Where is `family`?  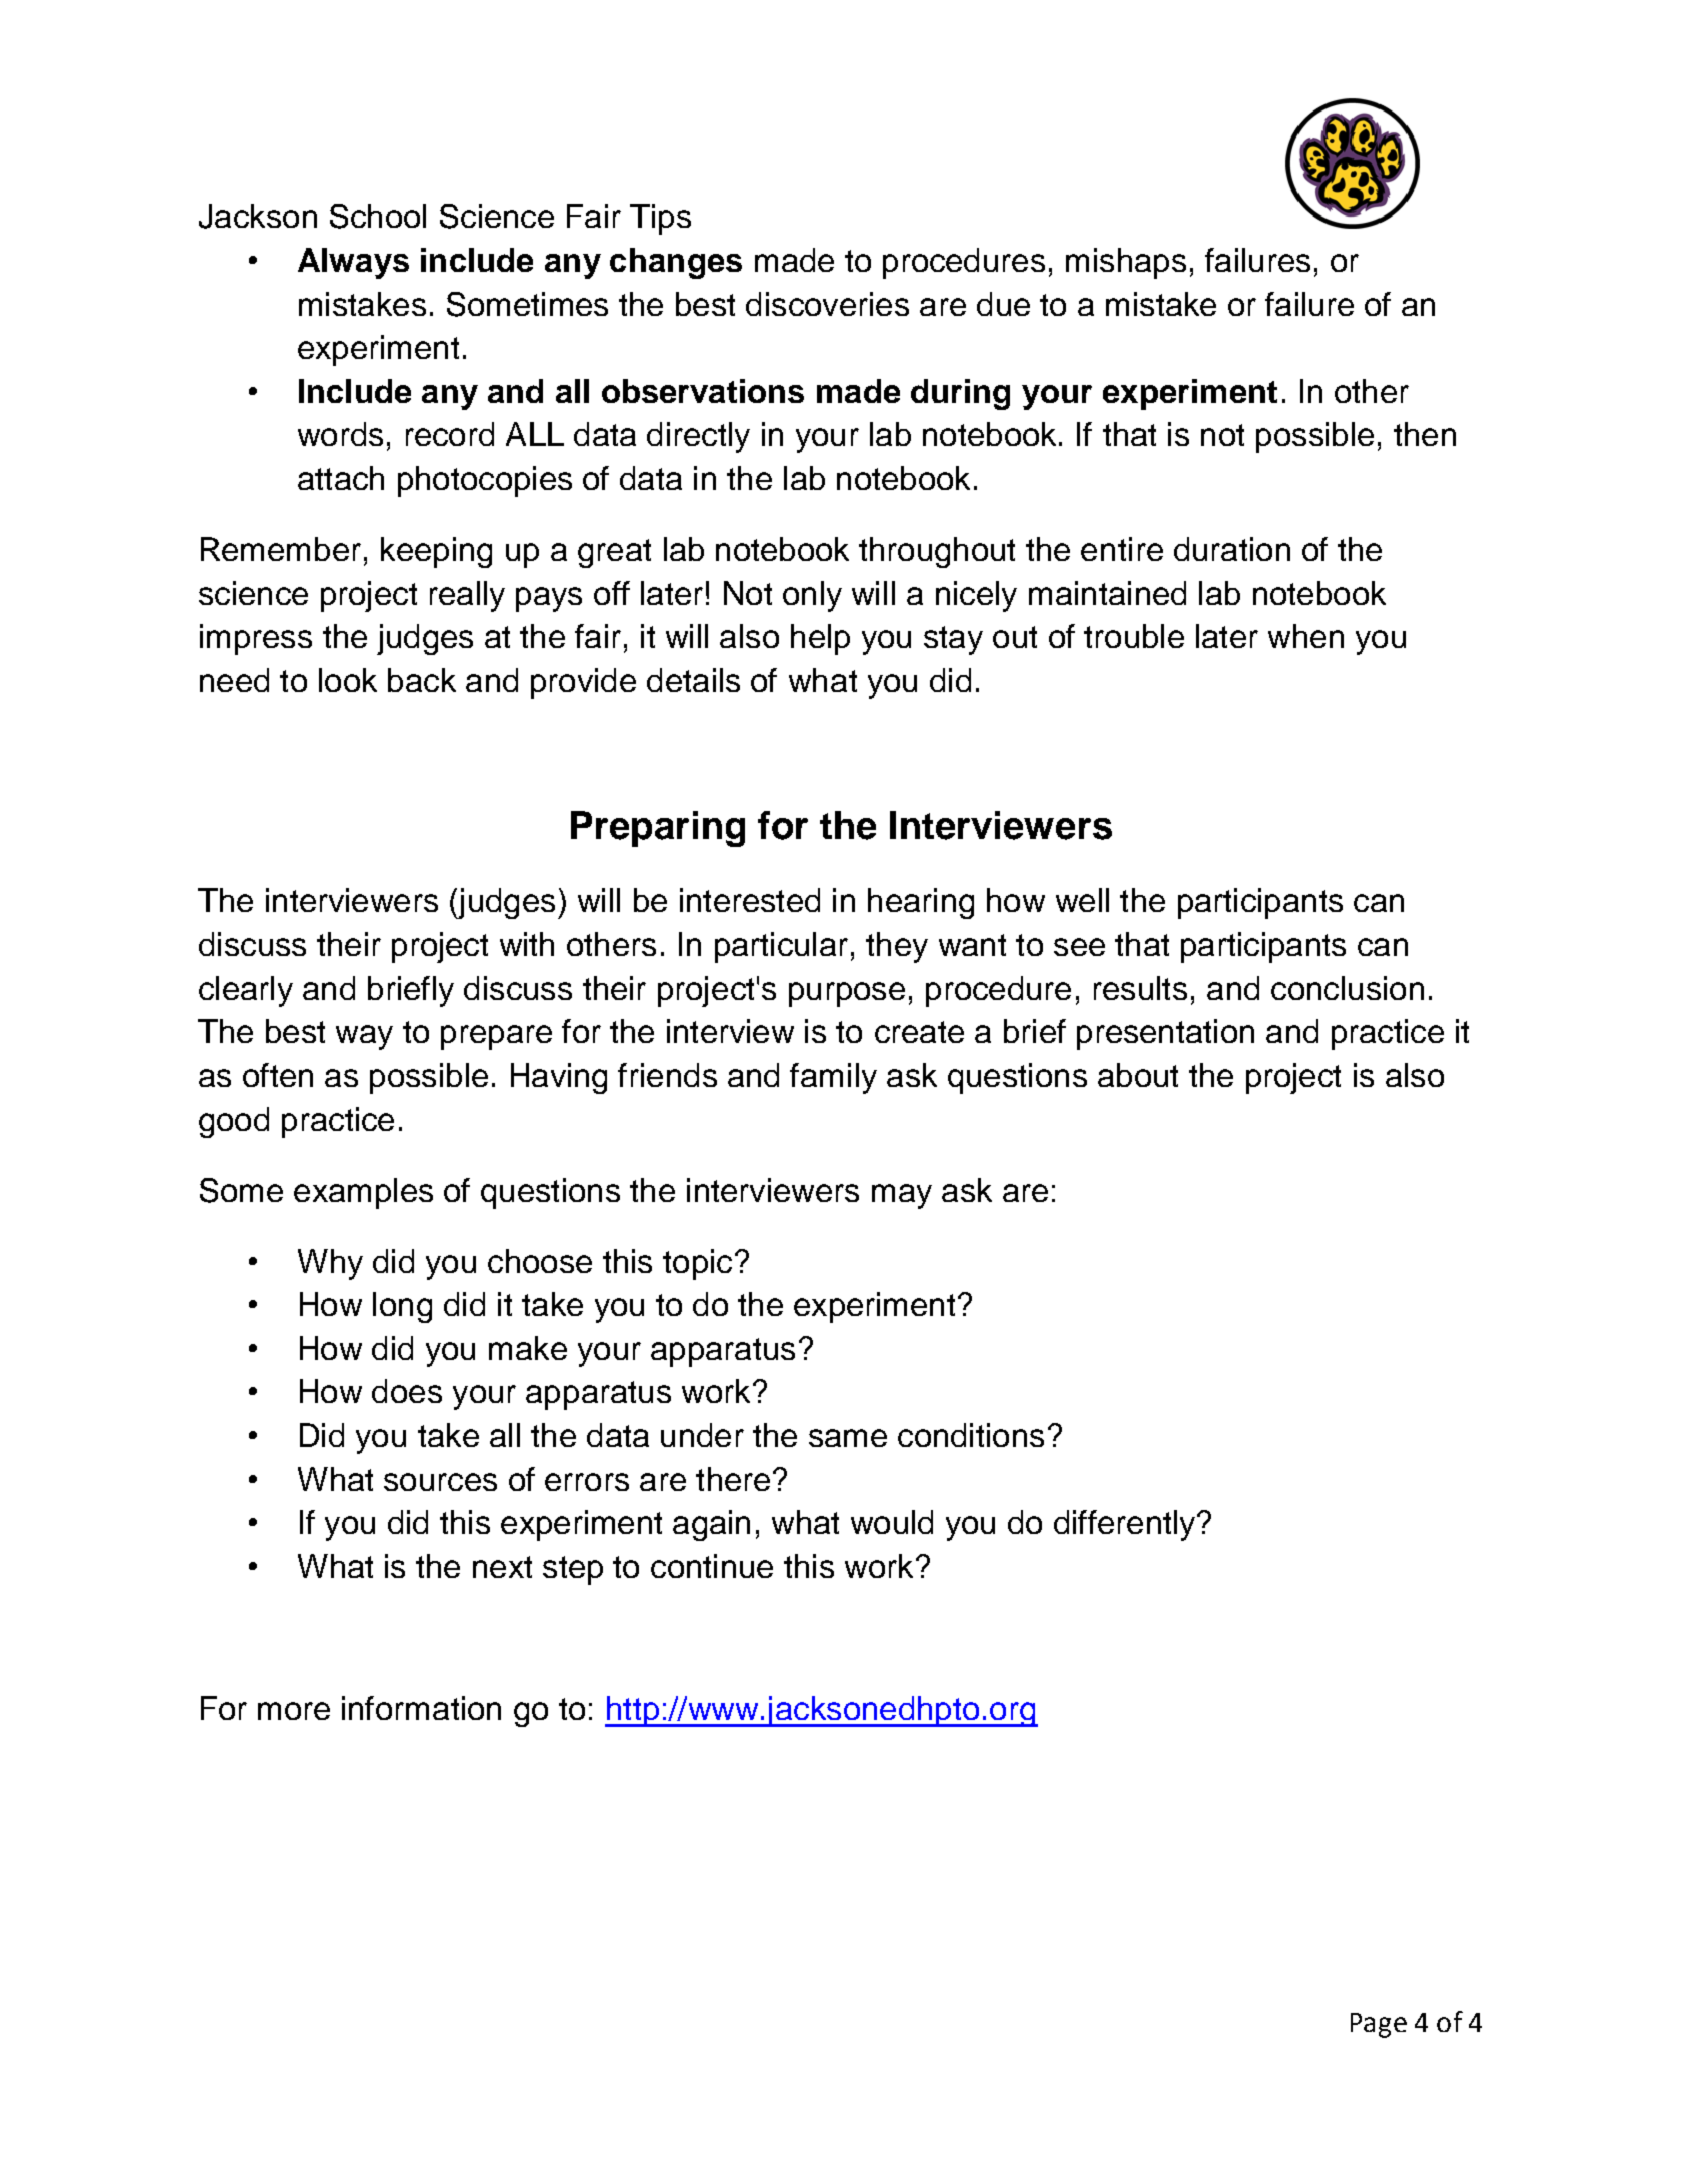
family is located at coordinates (833, 1078).
